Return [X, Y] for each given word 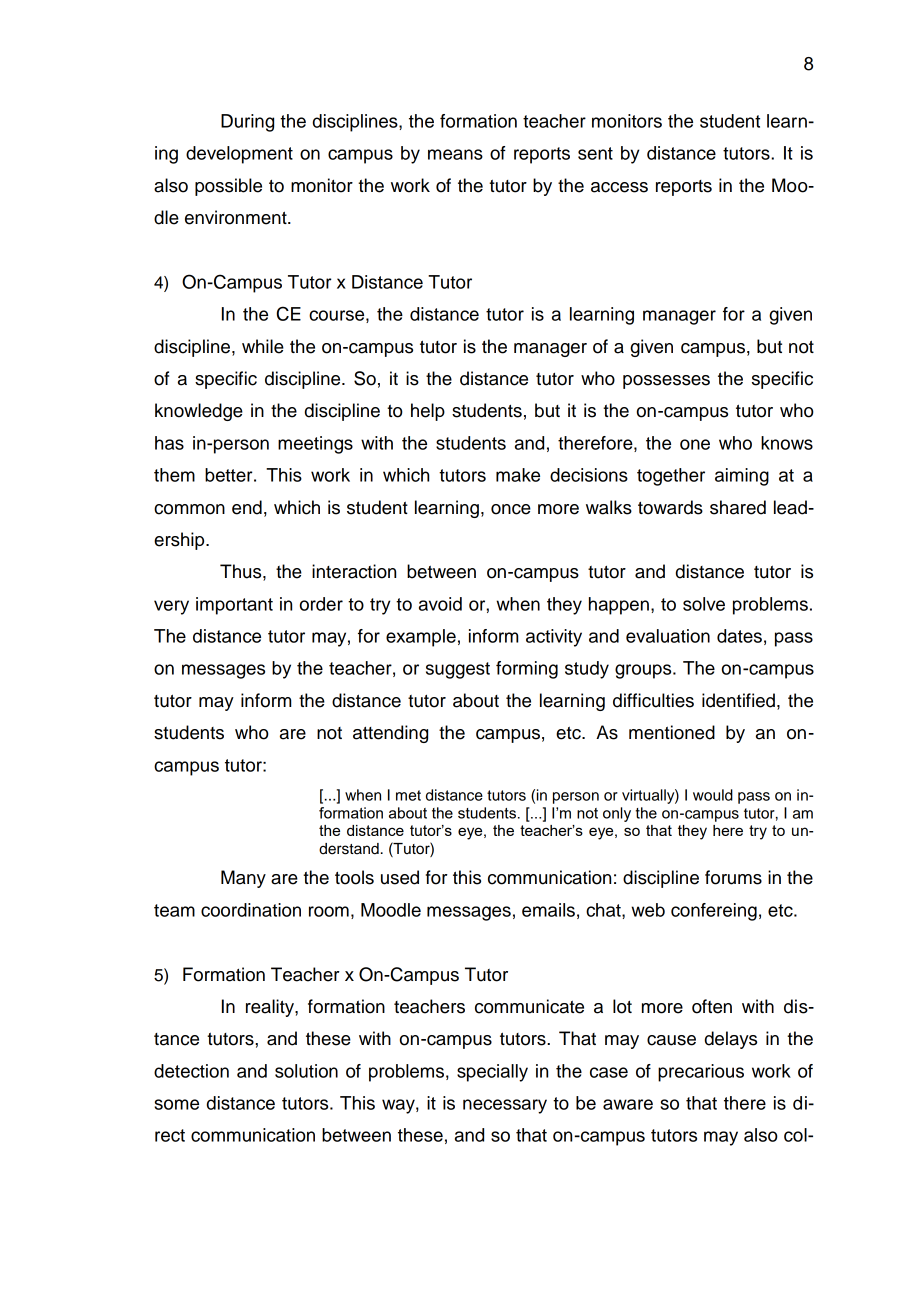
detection [191, 1071]
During [247, 123]
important [234, 606]
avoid [440, 604]
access [619, 187]
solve [704, 604]
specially [492, 1073]
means [455, 154]
